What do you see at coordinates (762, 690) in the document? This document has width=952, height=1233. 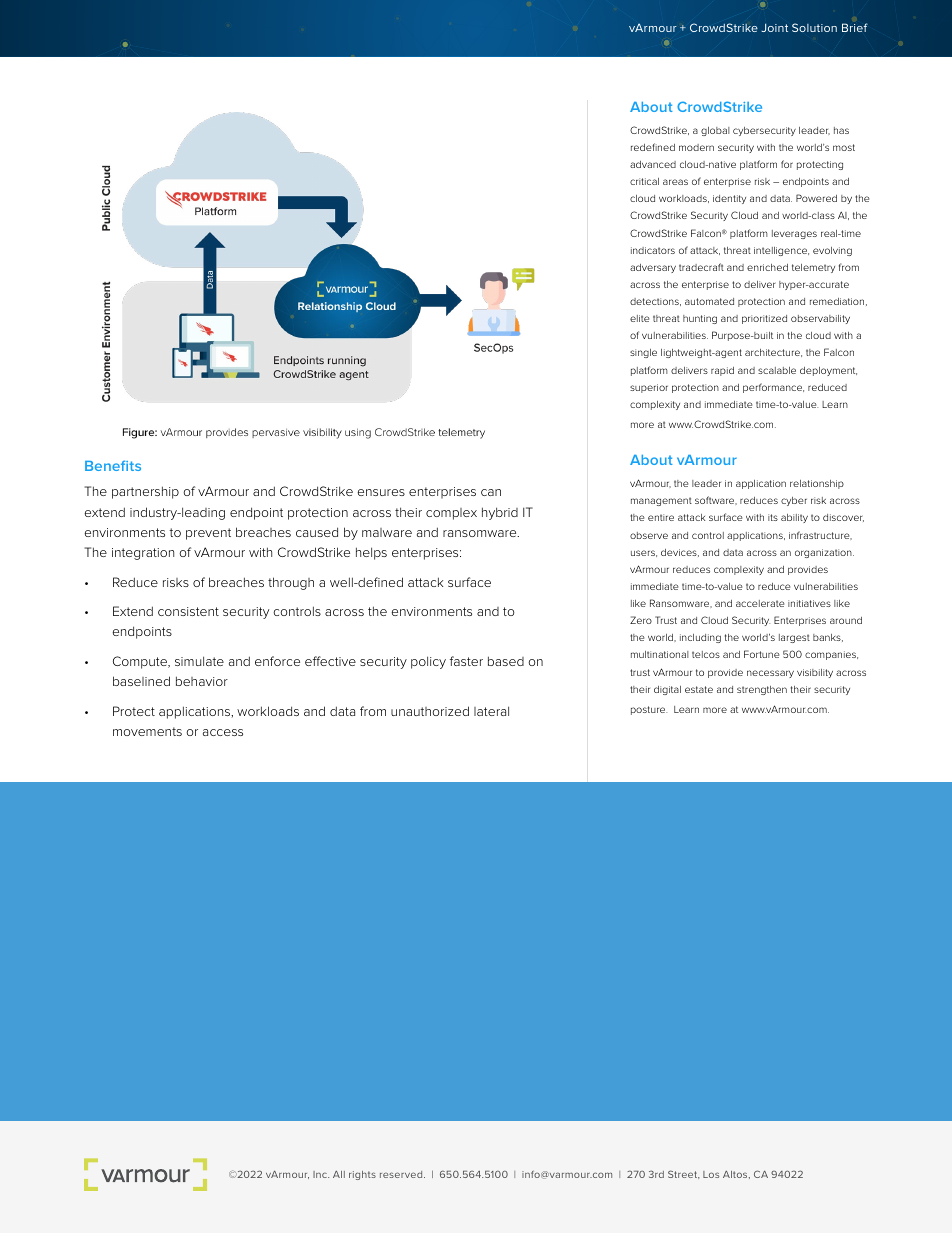 I see `strengthen` at bounding box center [762, 690].
